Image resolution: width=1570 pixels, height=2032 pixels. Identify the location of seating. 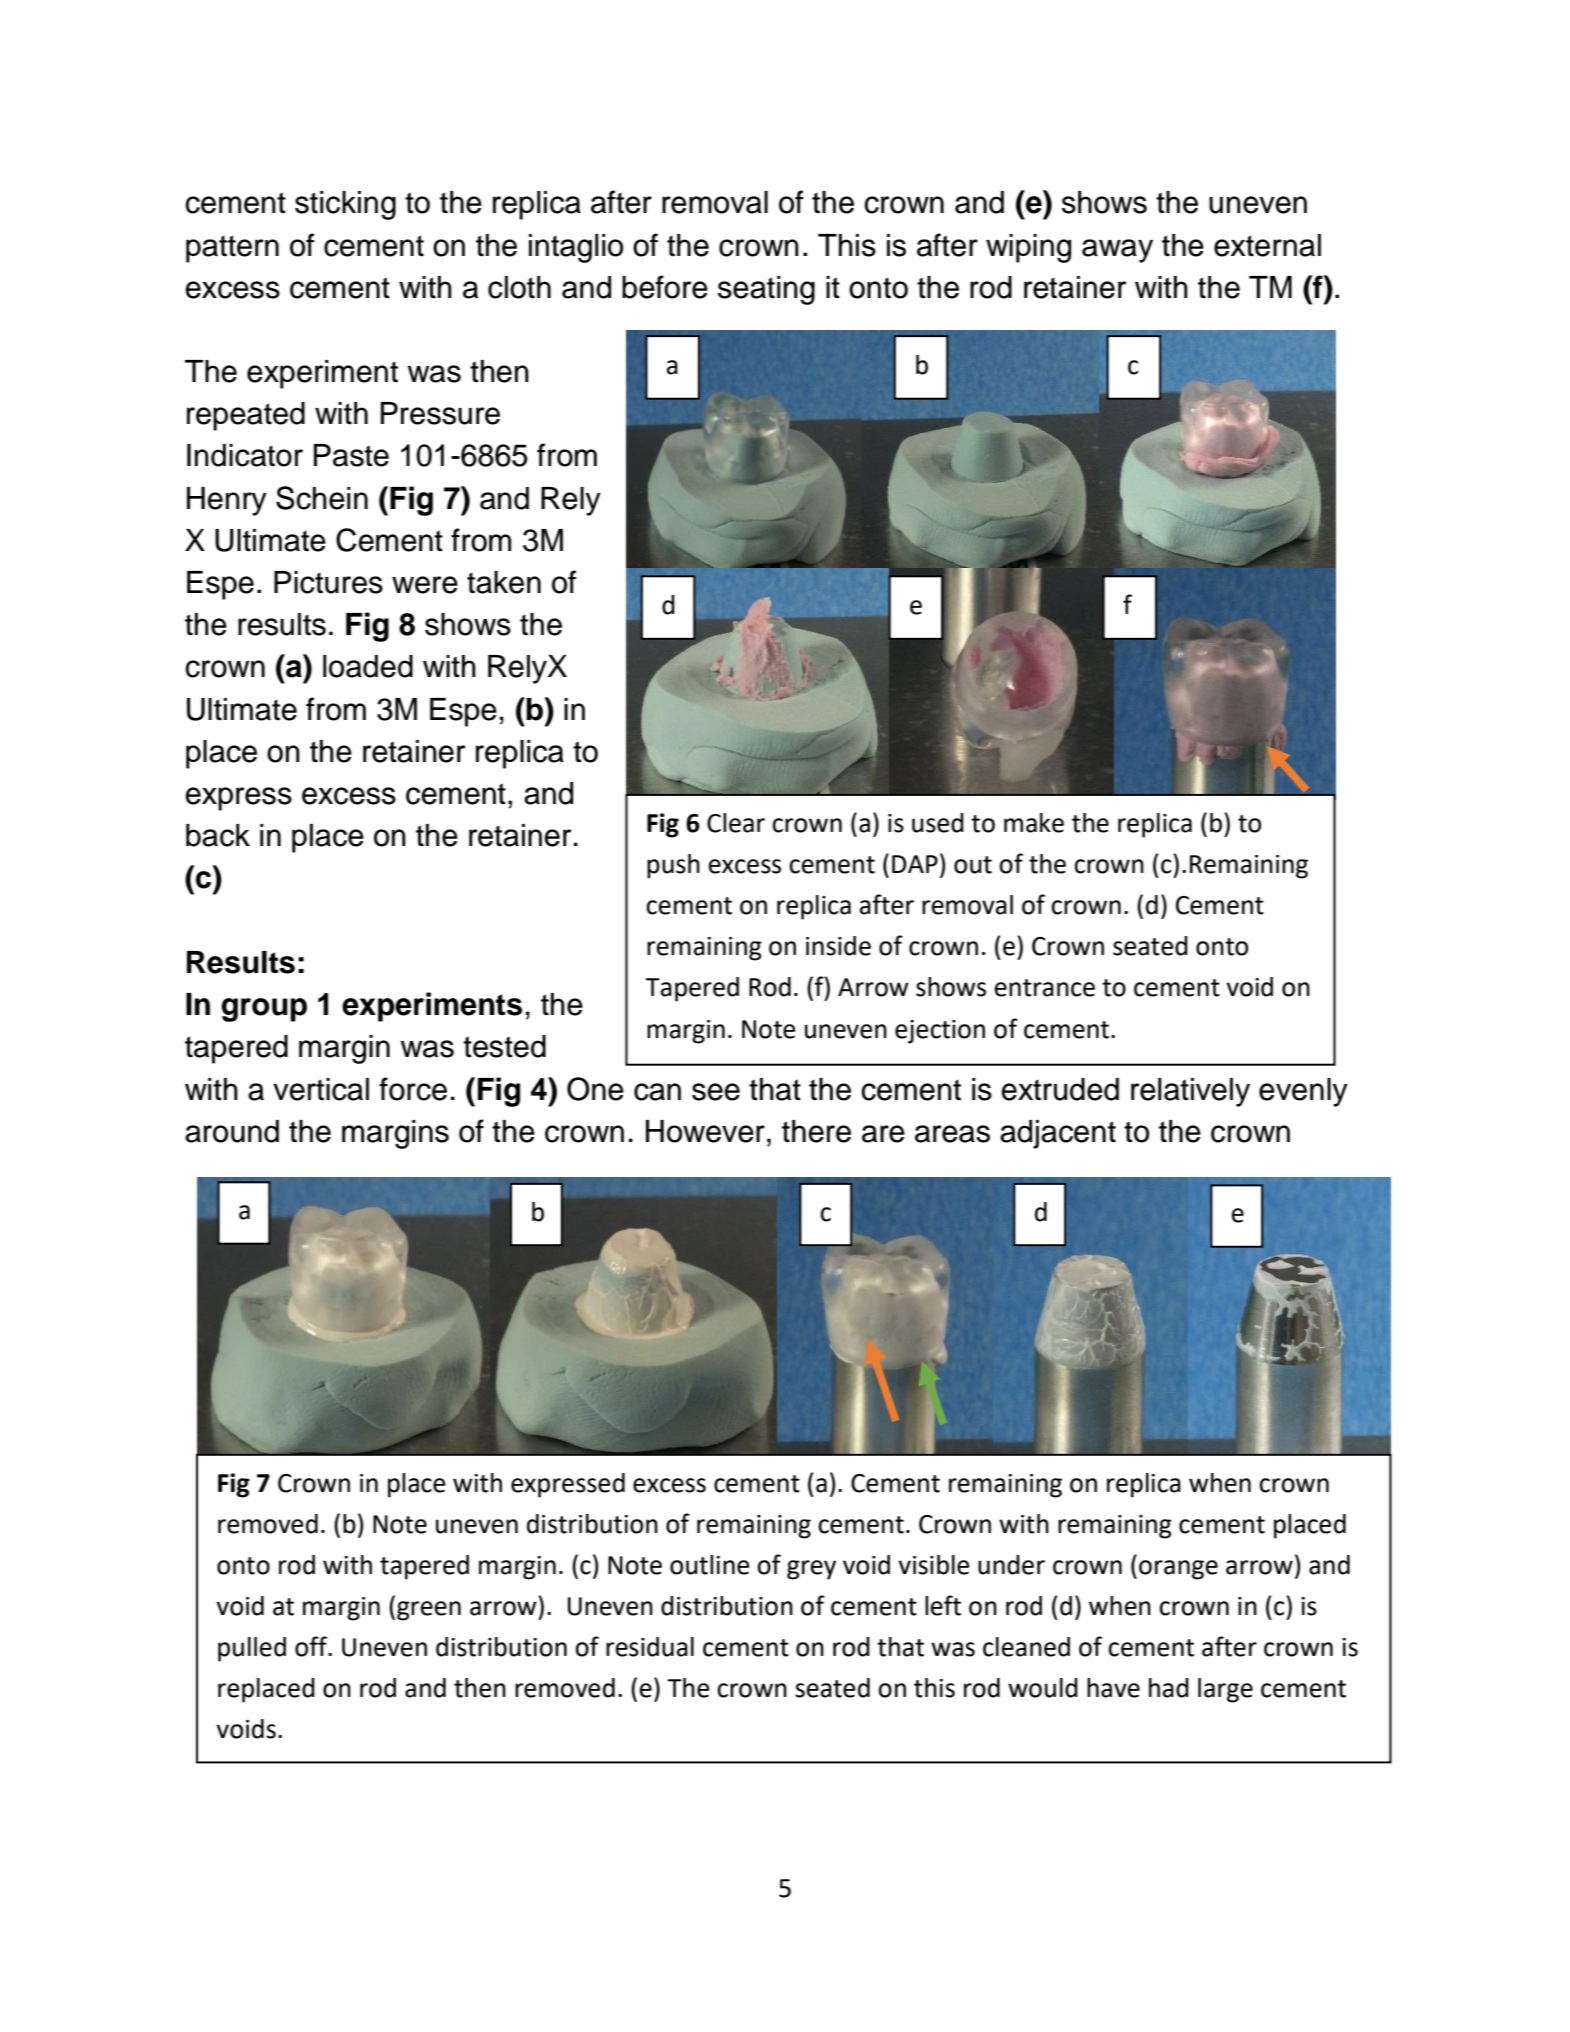
(766, 290).
